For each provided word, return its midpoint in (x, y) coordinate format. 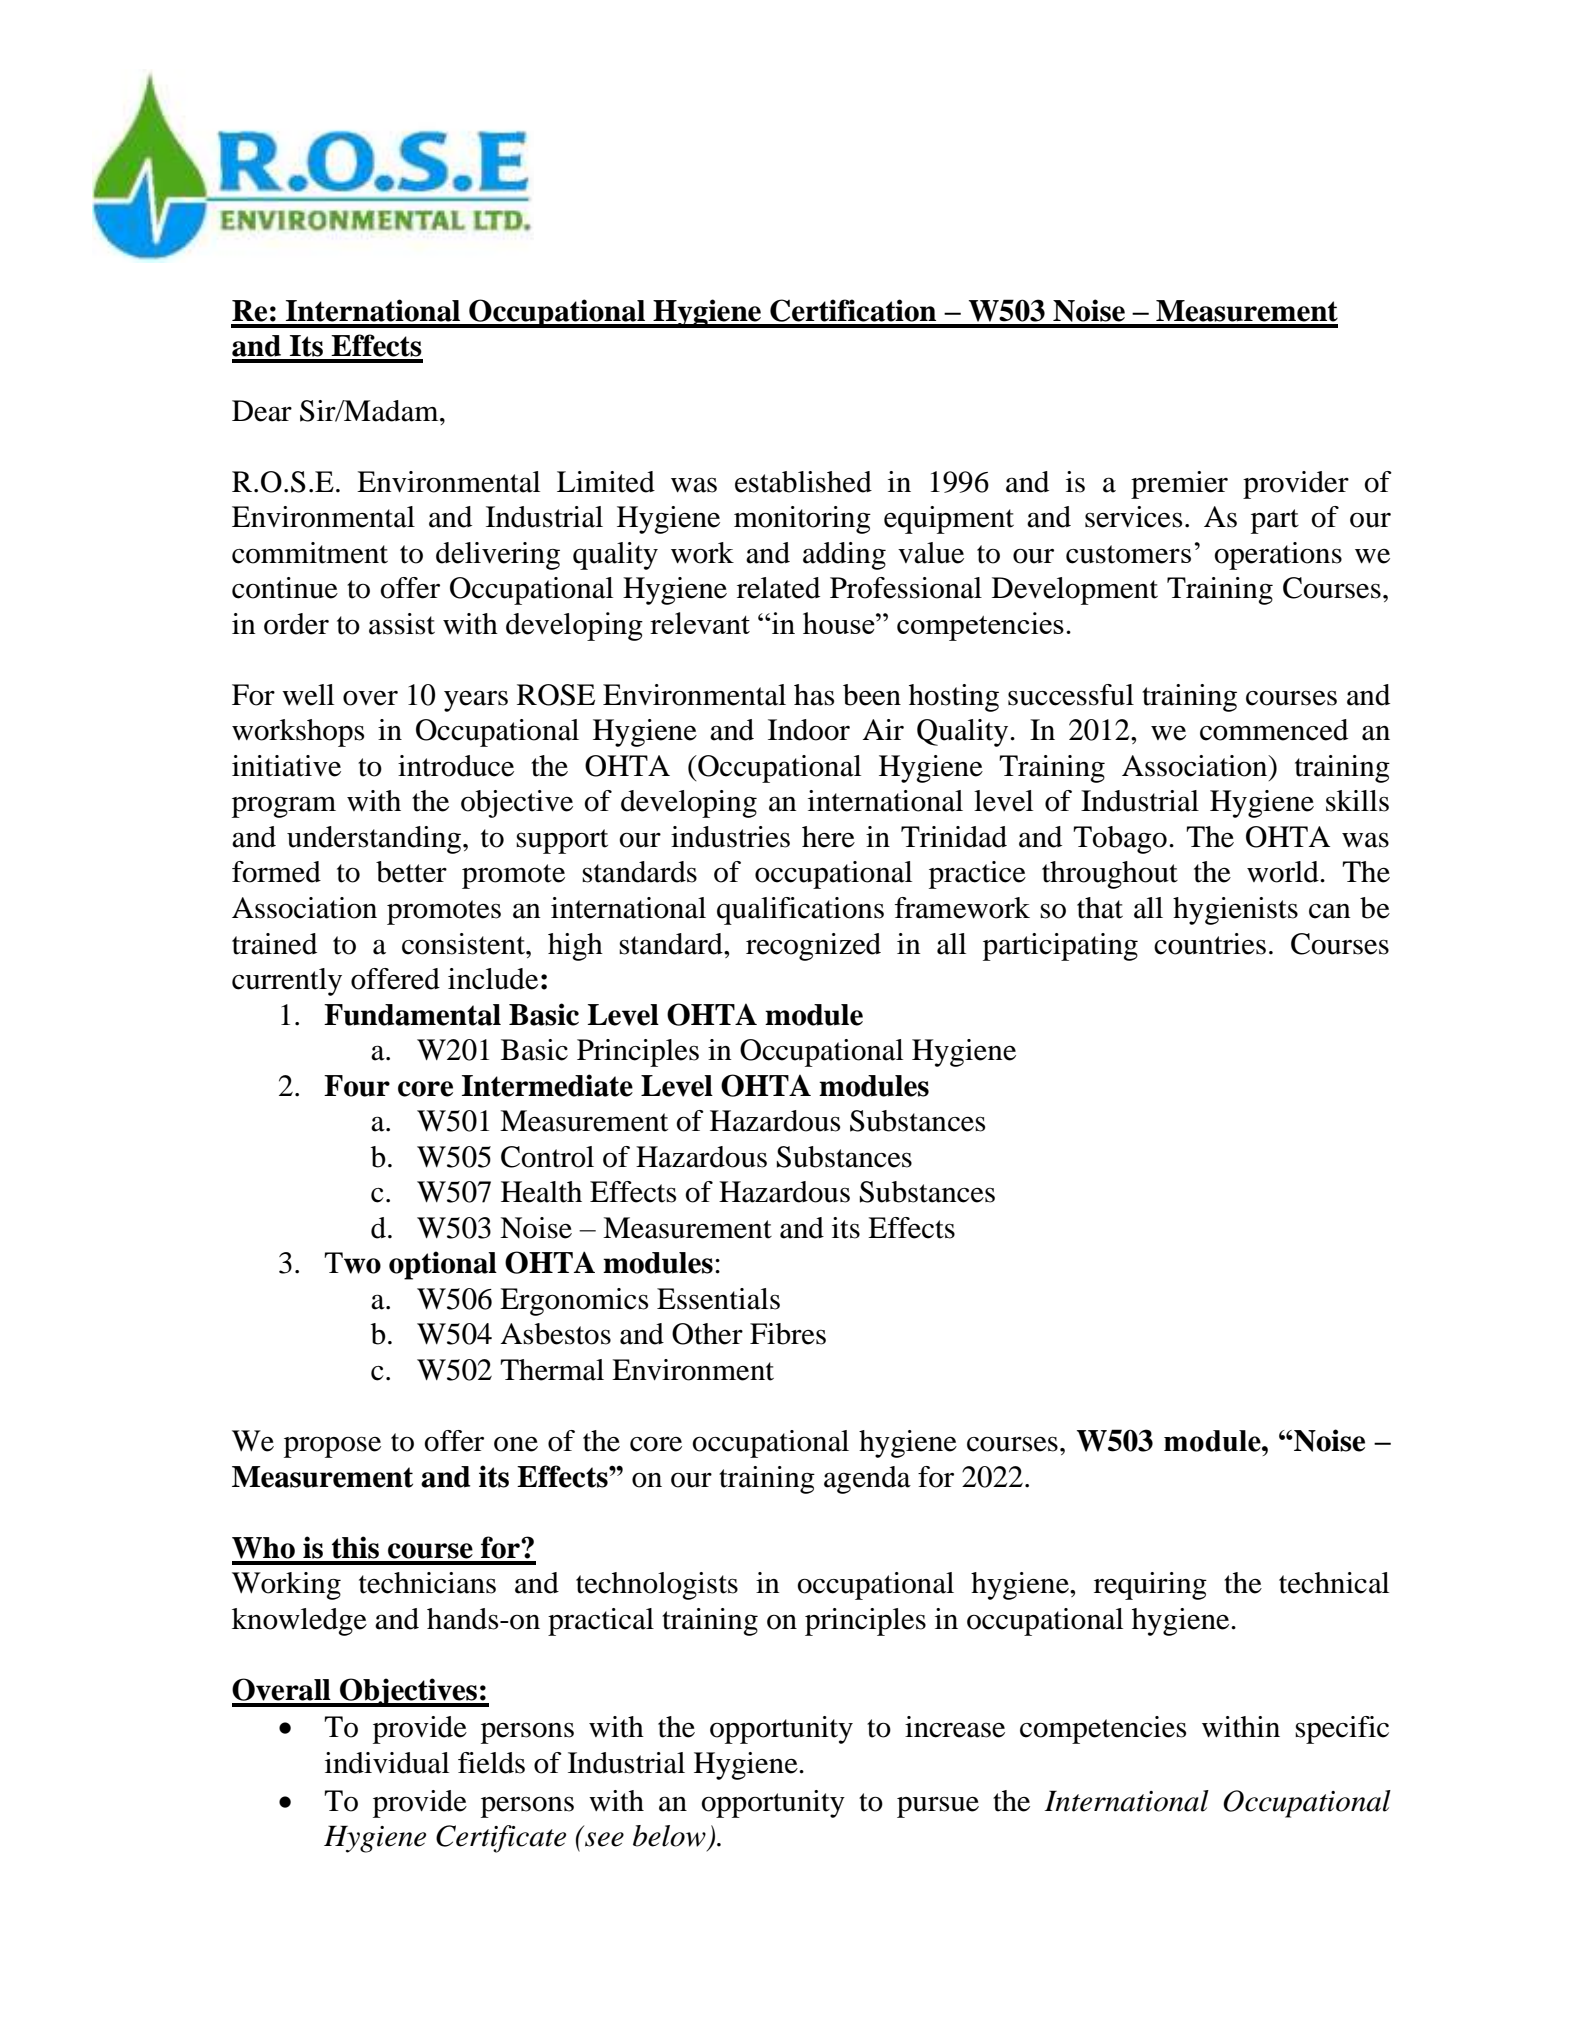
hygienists (1235, 911)
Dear (262, 411)
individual (387, 1763)
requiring (1150, 1586)
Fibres (788, 1334)
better (411, 872)
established (803, 482)
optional (443, 1265)
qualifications (800, 911)
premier (1179, 485)
